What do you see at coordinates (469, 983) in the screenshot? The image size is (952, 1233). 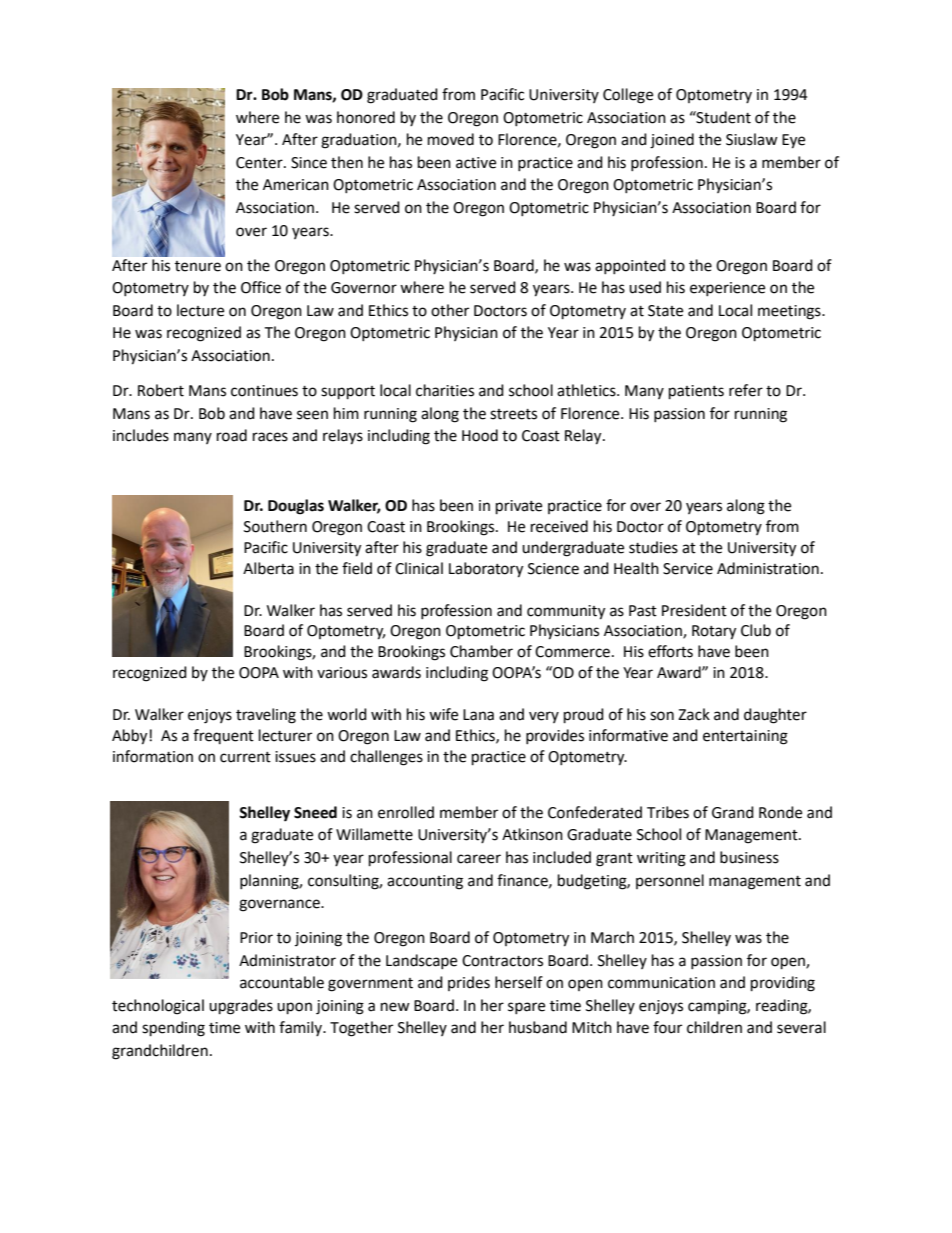 I see `prides` at bounding box center [469, 983].
